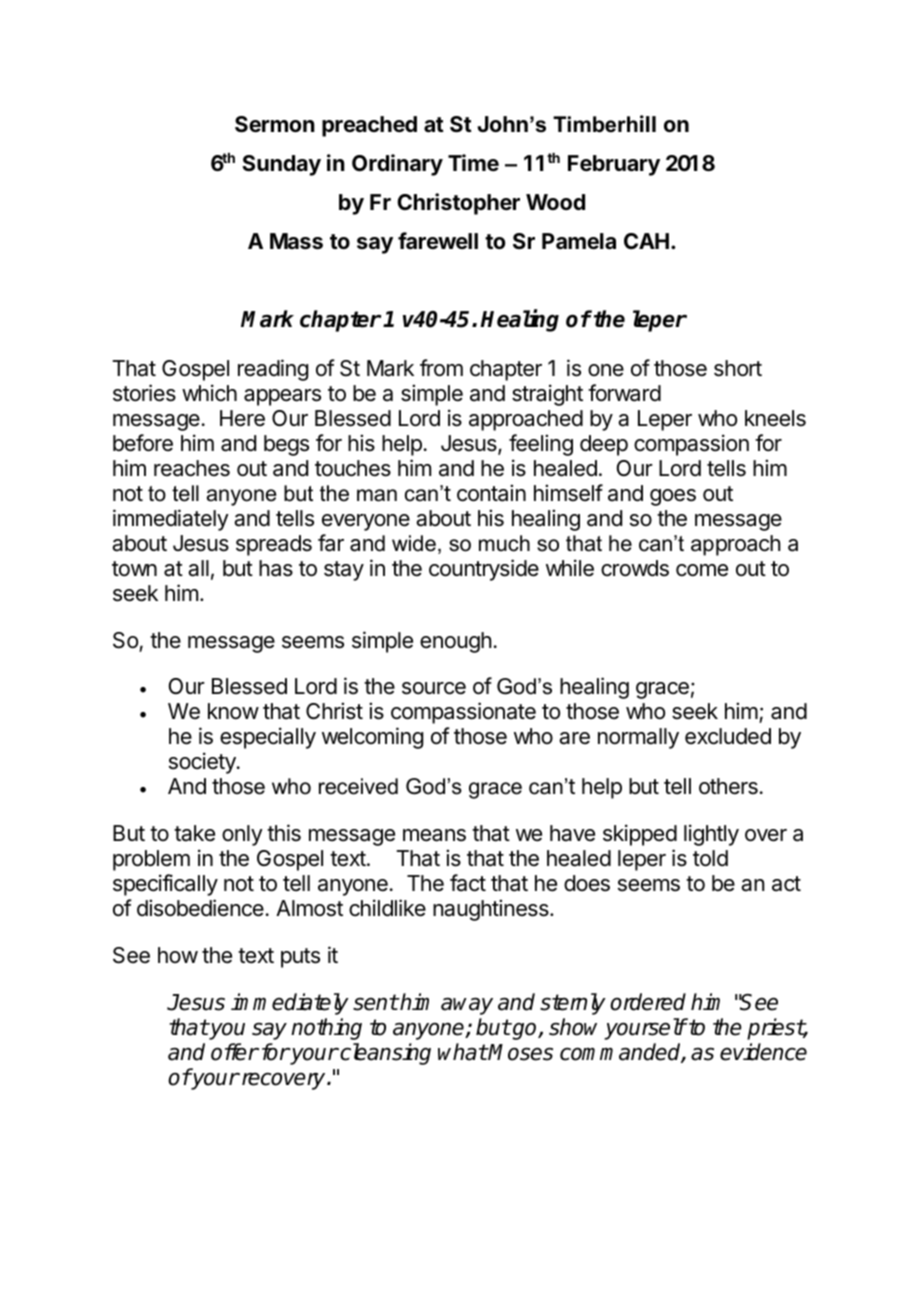 The image size is (924, 1308). I want to click on lightly, so click(711, 835).
